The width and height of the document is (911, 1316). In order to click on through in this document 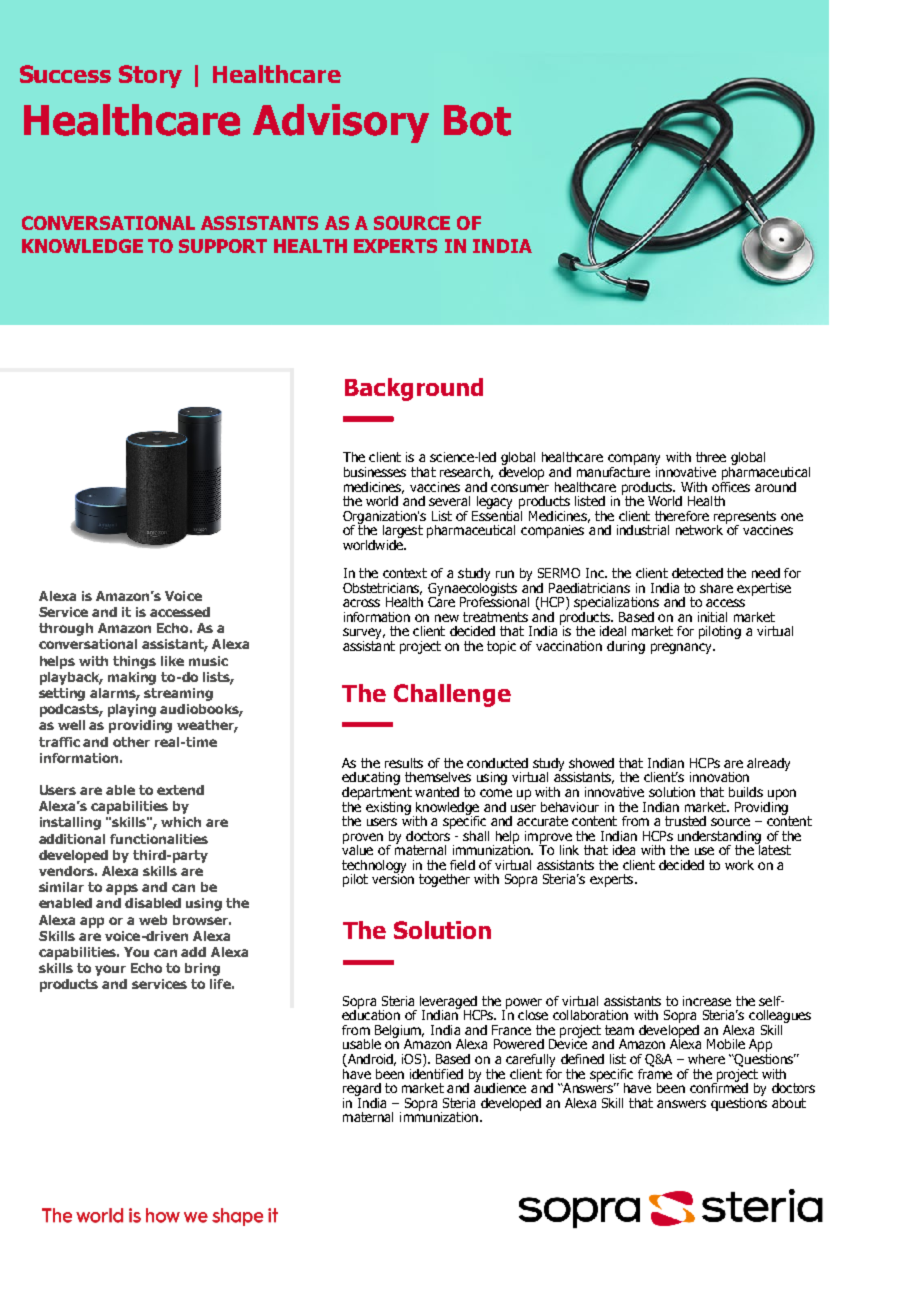, I will do `click(66, 629)`.
